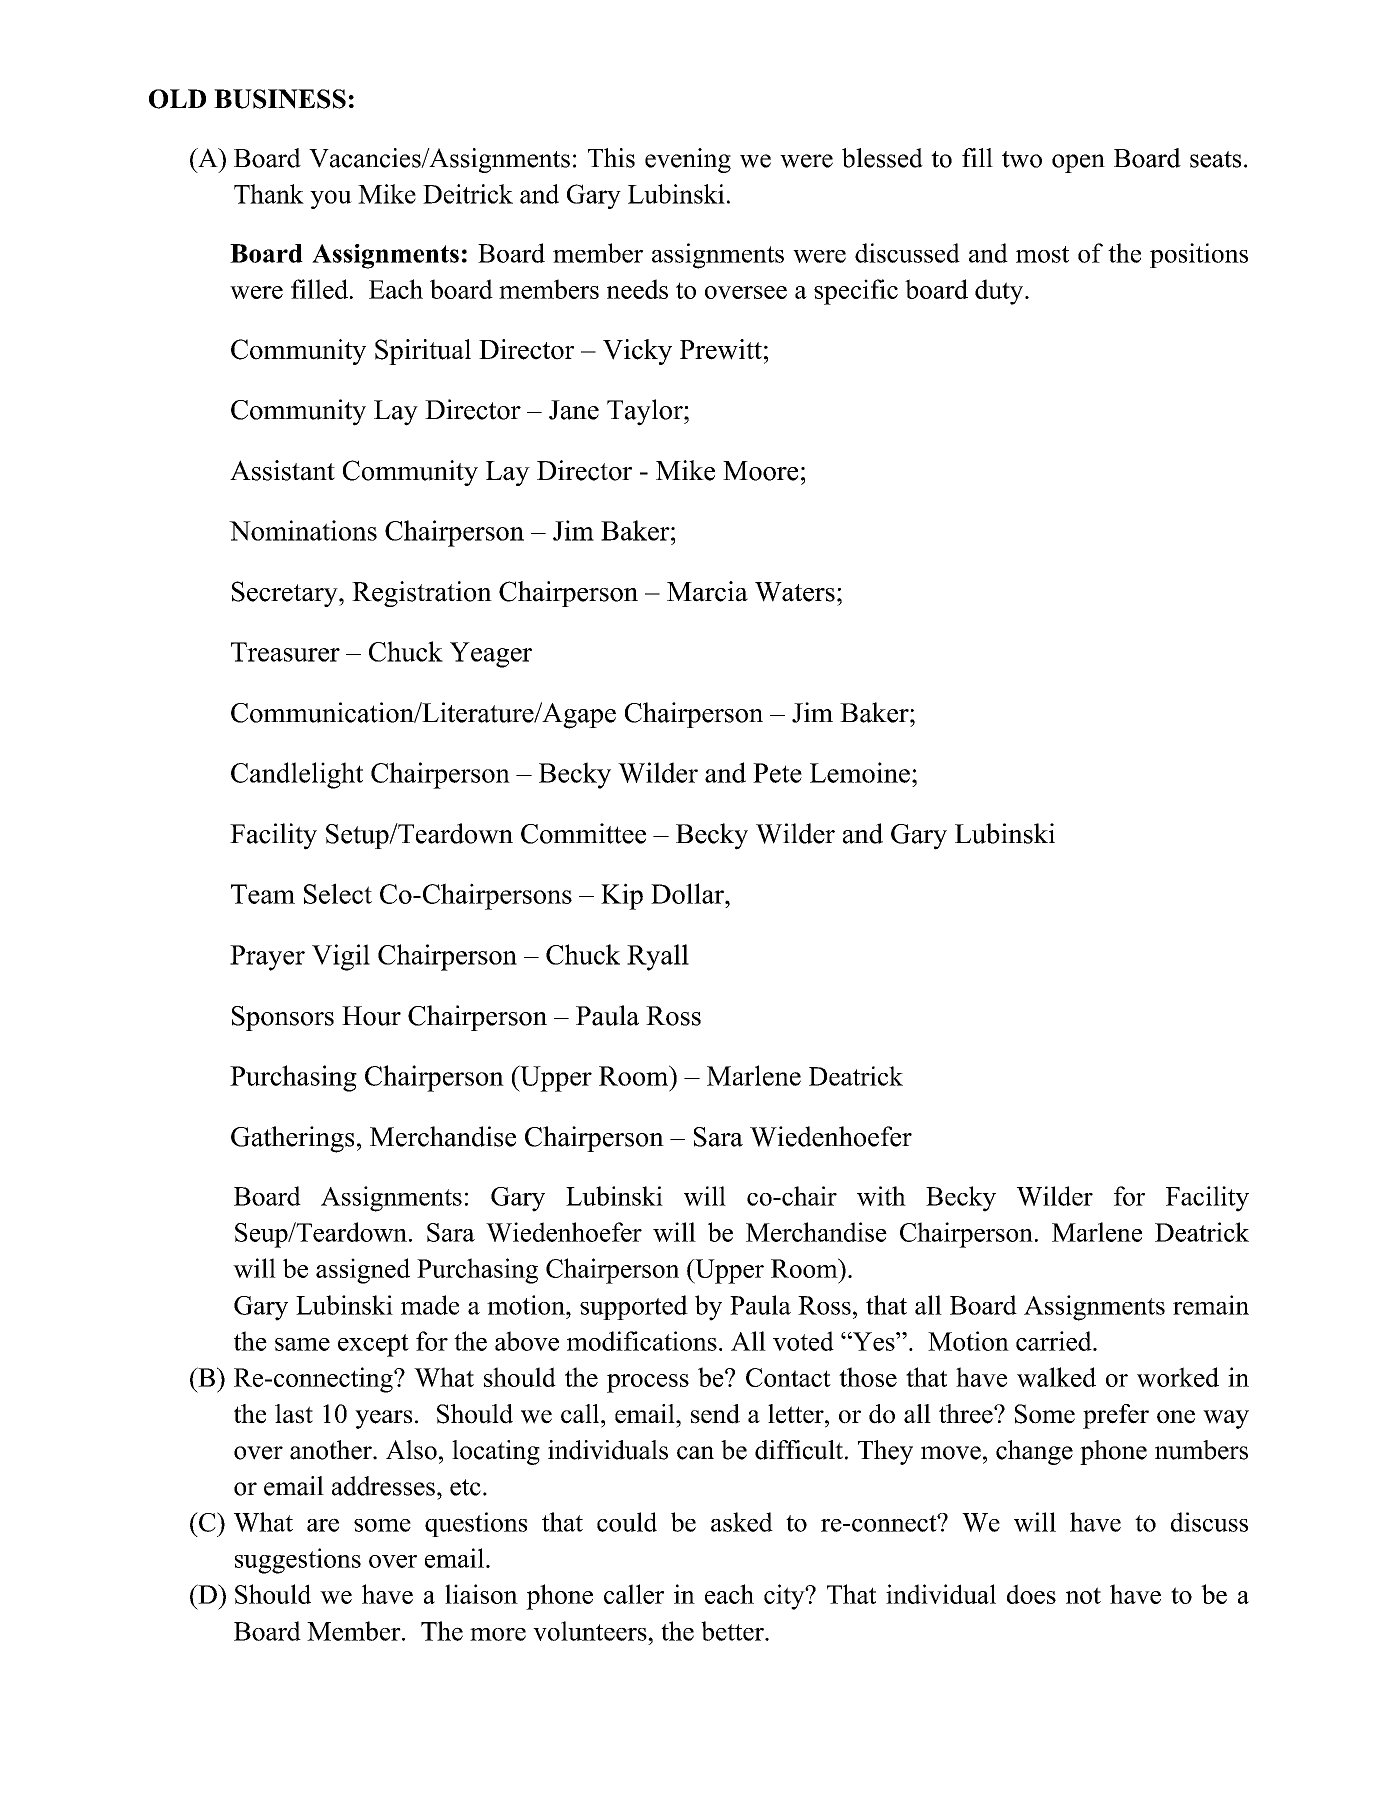 This image has height=1808, width=1397. I want to click on evening, so click(688, 160).
